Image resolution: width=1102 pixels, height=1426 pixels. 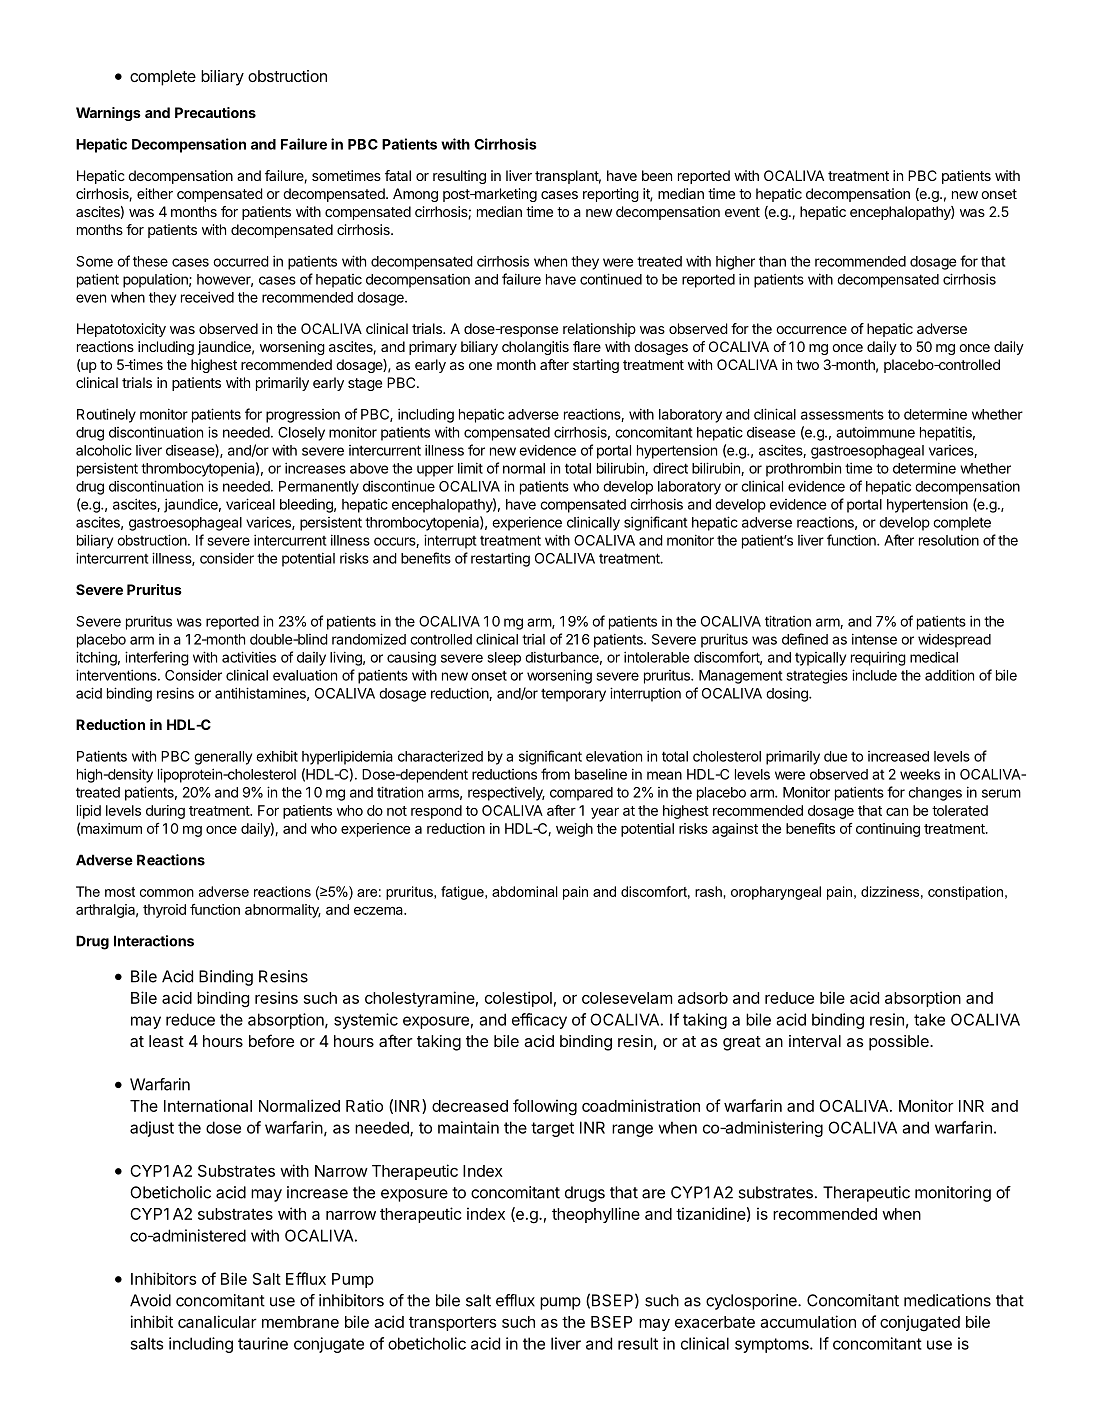 What do you see at coordinates (835, 756) in the image?
I see `due` at bounding box center [835, 756].
